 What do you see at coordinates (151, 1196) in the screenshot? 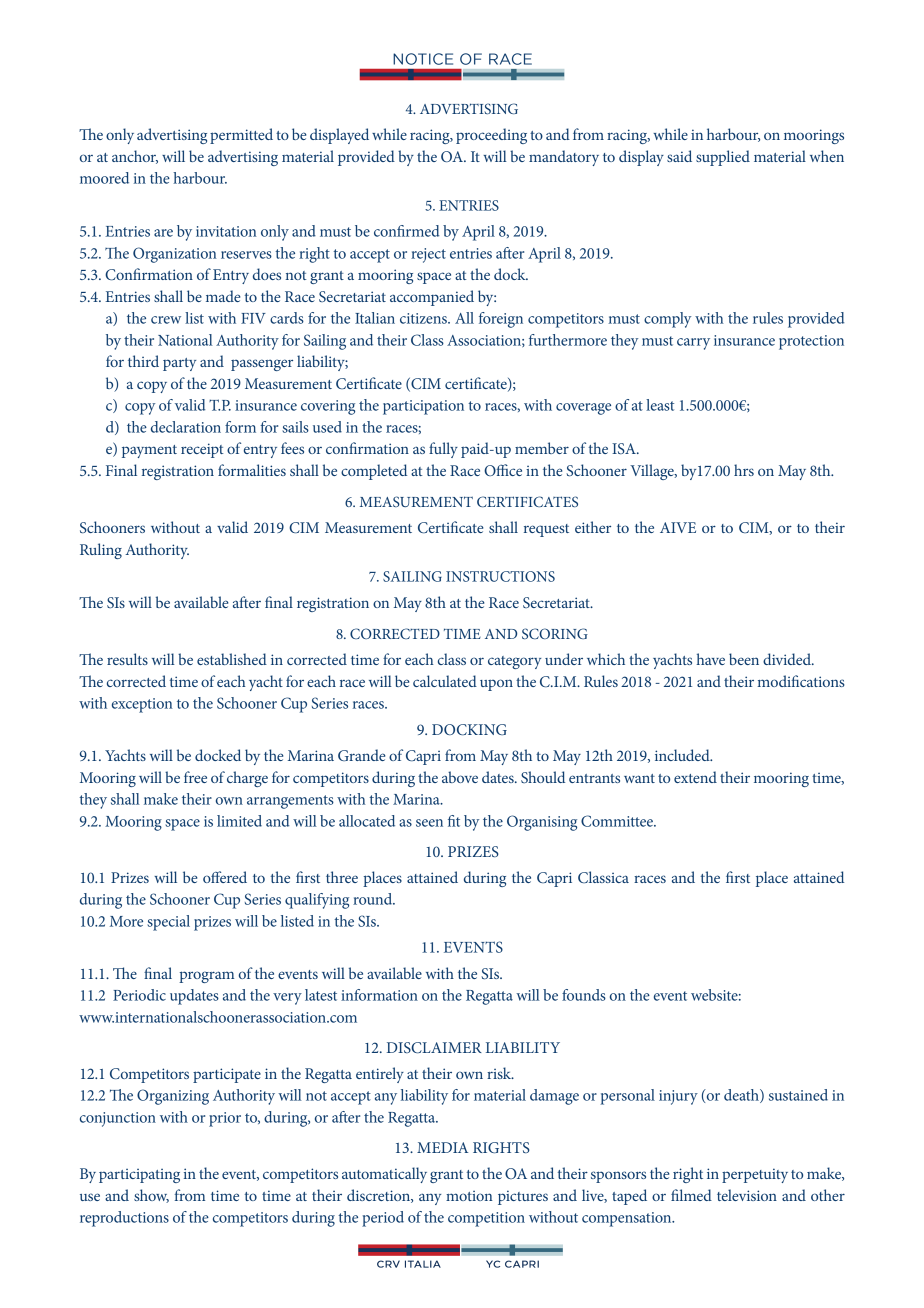
I see `show` at bounding box center [151, 1196].
